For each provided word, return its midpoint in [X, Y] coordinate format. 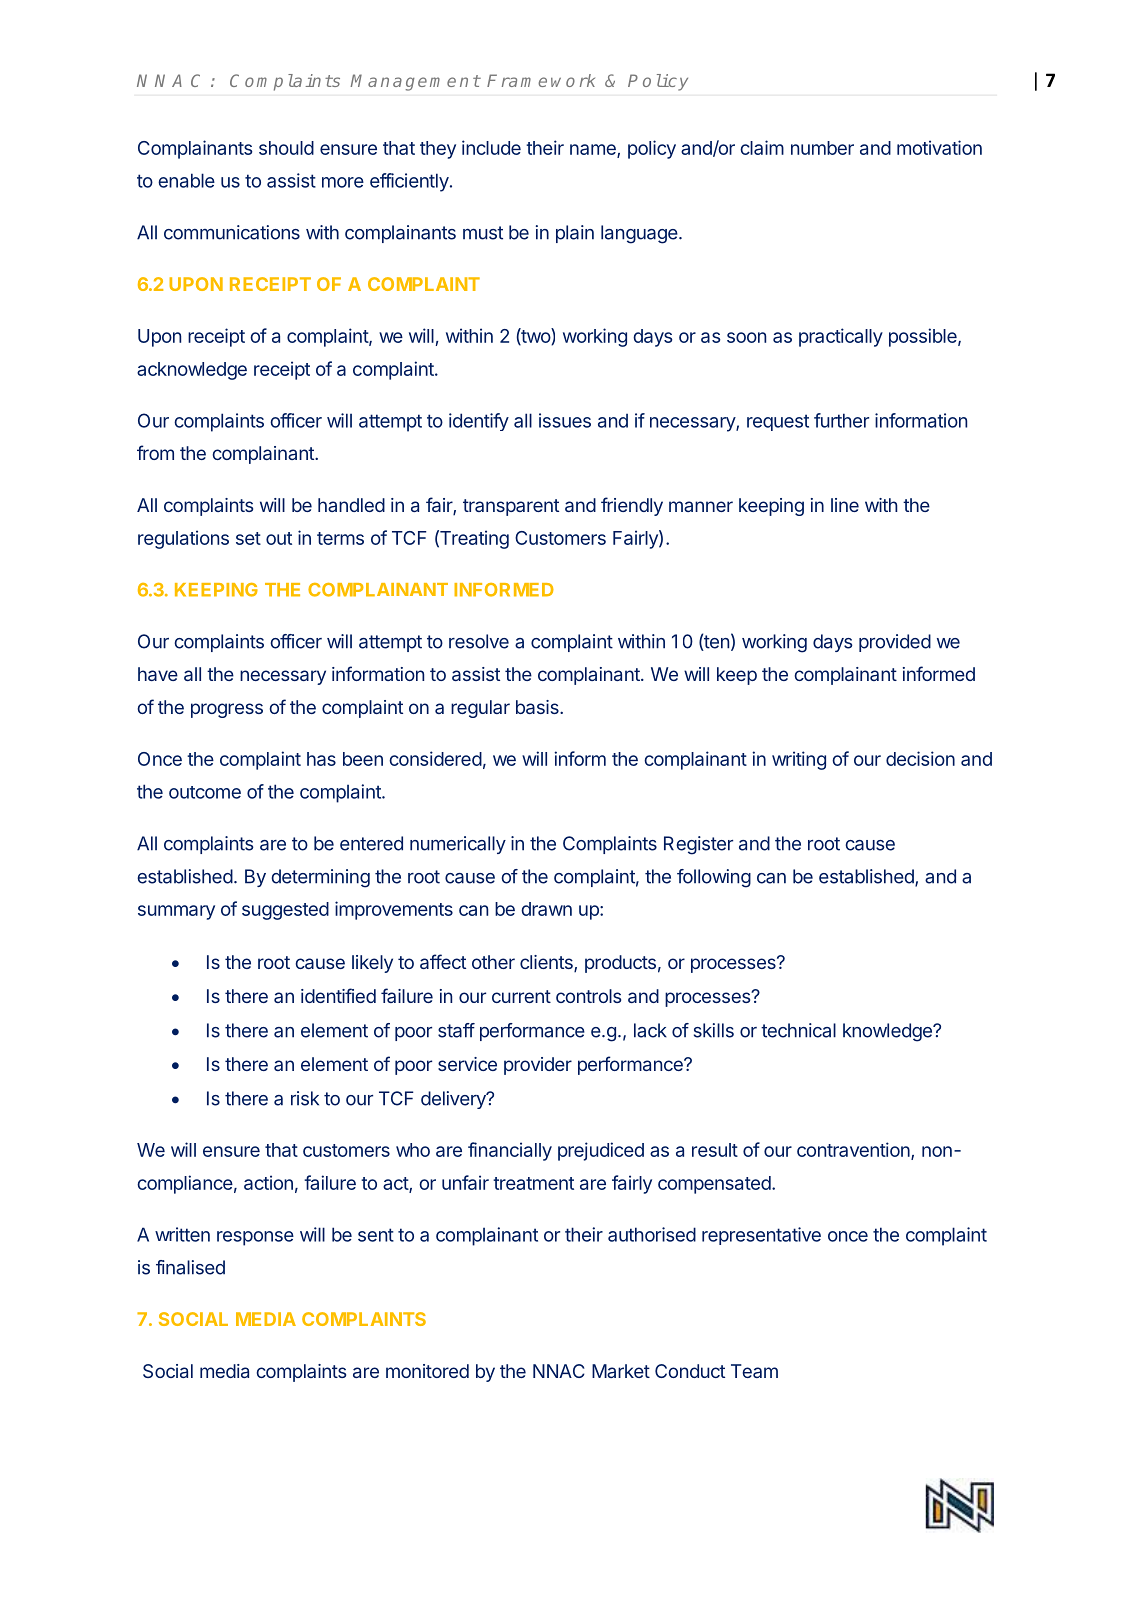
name [594, 150]
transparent [511, 507]
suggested [285, 911]
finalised [190, 1267]
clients [547, 963]
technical [798, 1030]
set [248, 538]
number [822, 148]
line [845, 505]
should [286, 148]
